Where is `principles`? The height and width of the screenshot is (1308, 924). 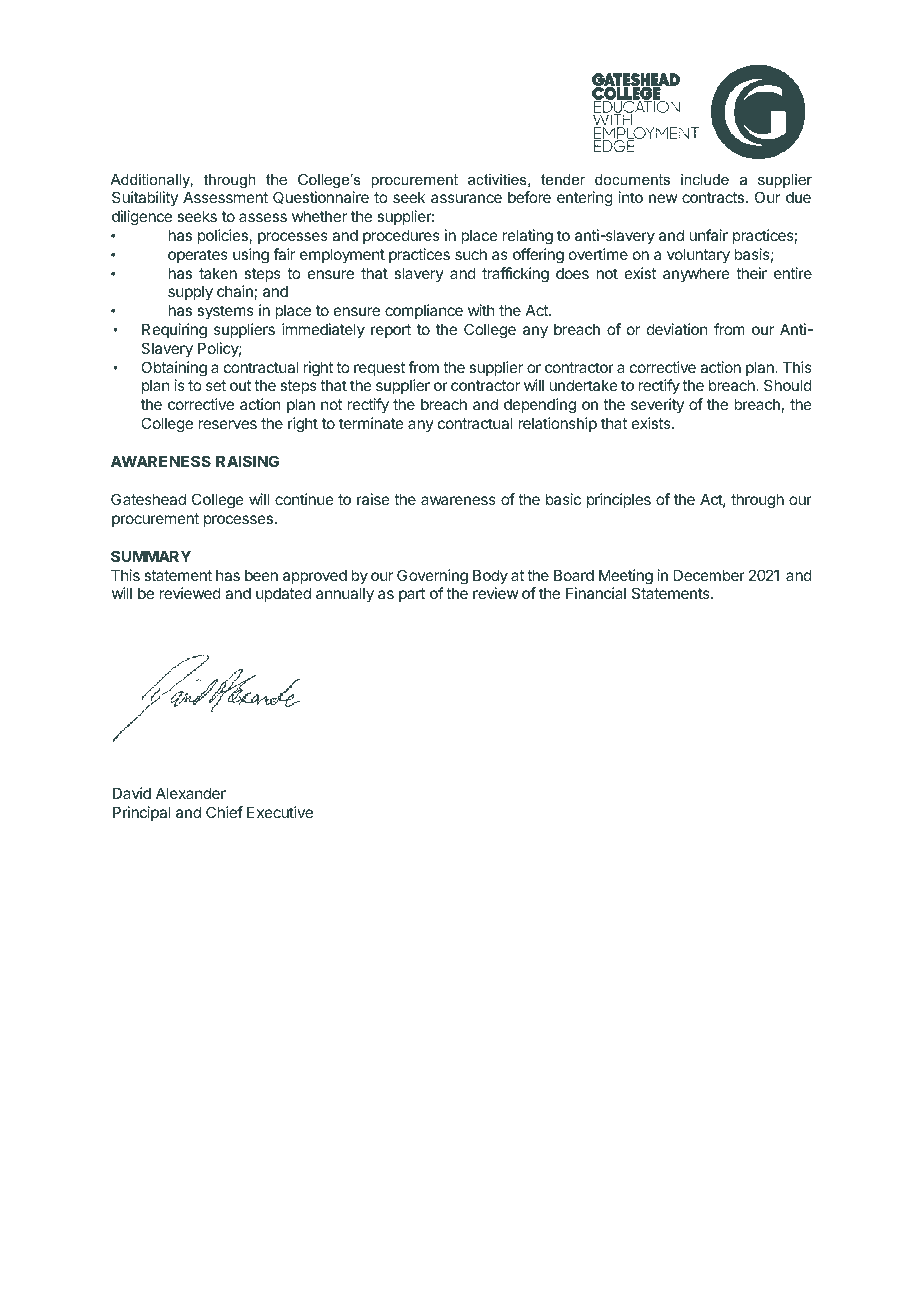
principles is located at coordinates (619, 500).
